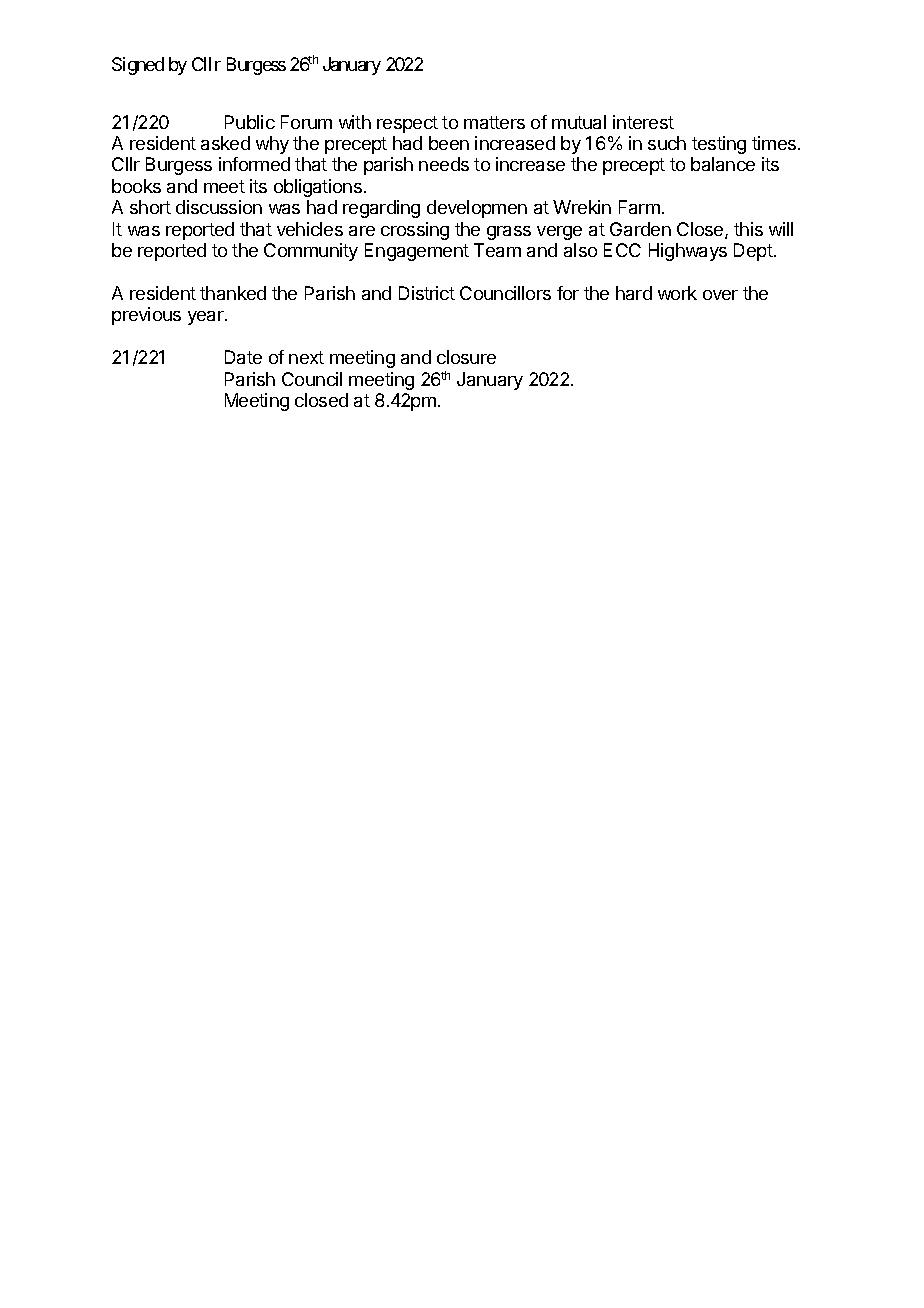  Describe the element at coordinates (639, 207) in the image. I see `Farm` at that location.
